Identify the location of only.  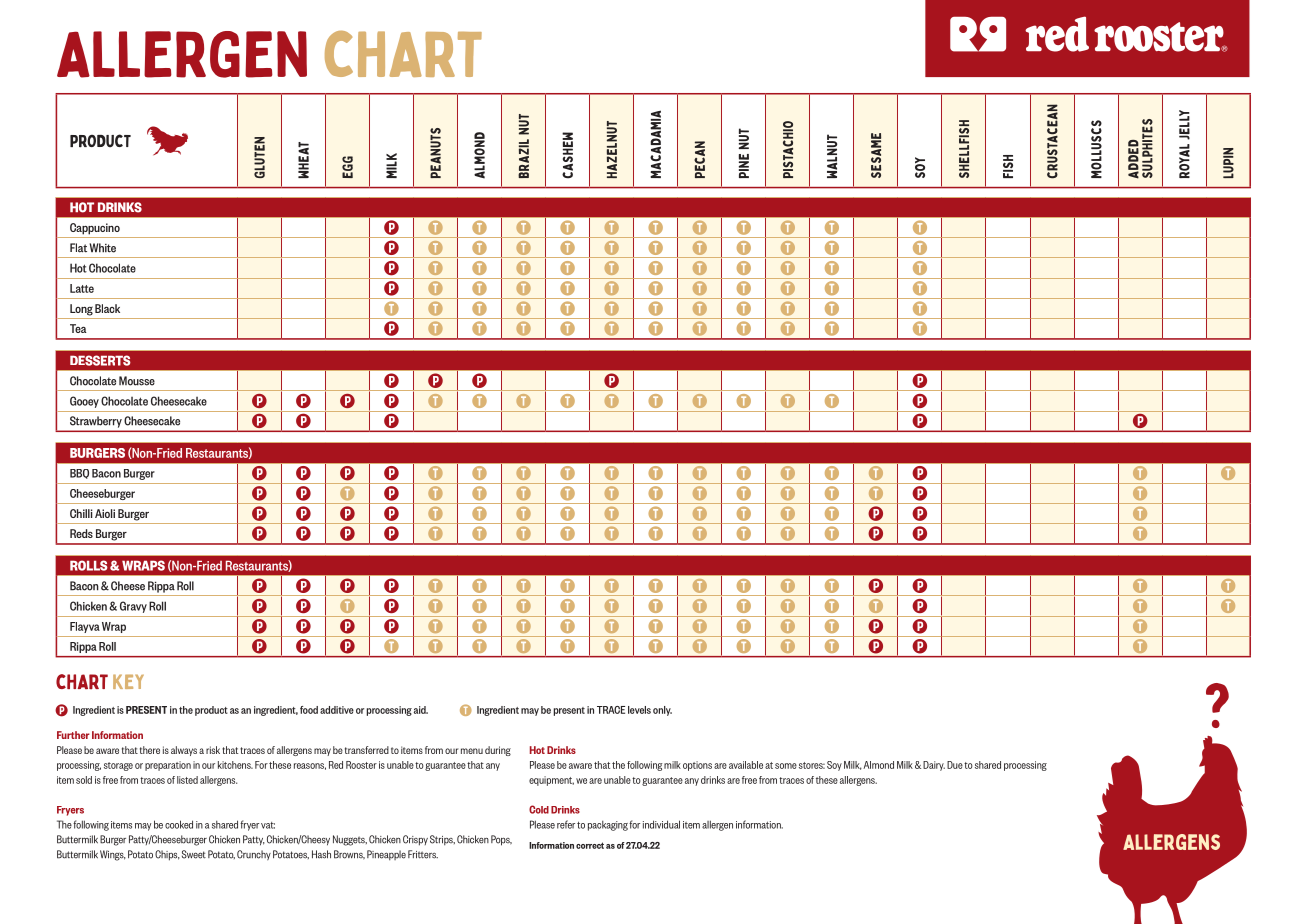
(662, 711).
